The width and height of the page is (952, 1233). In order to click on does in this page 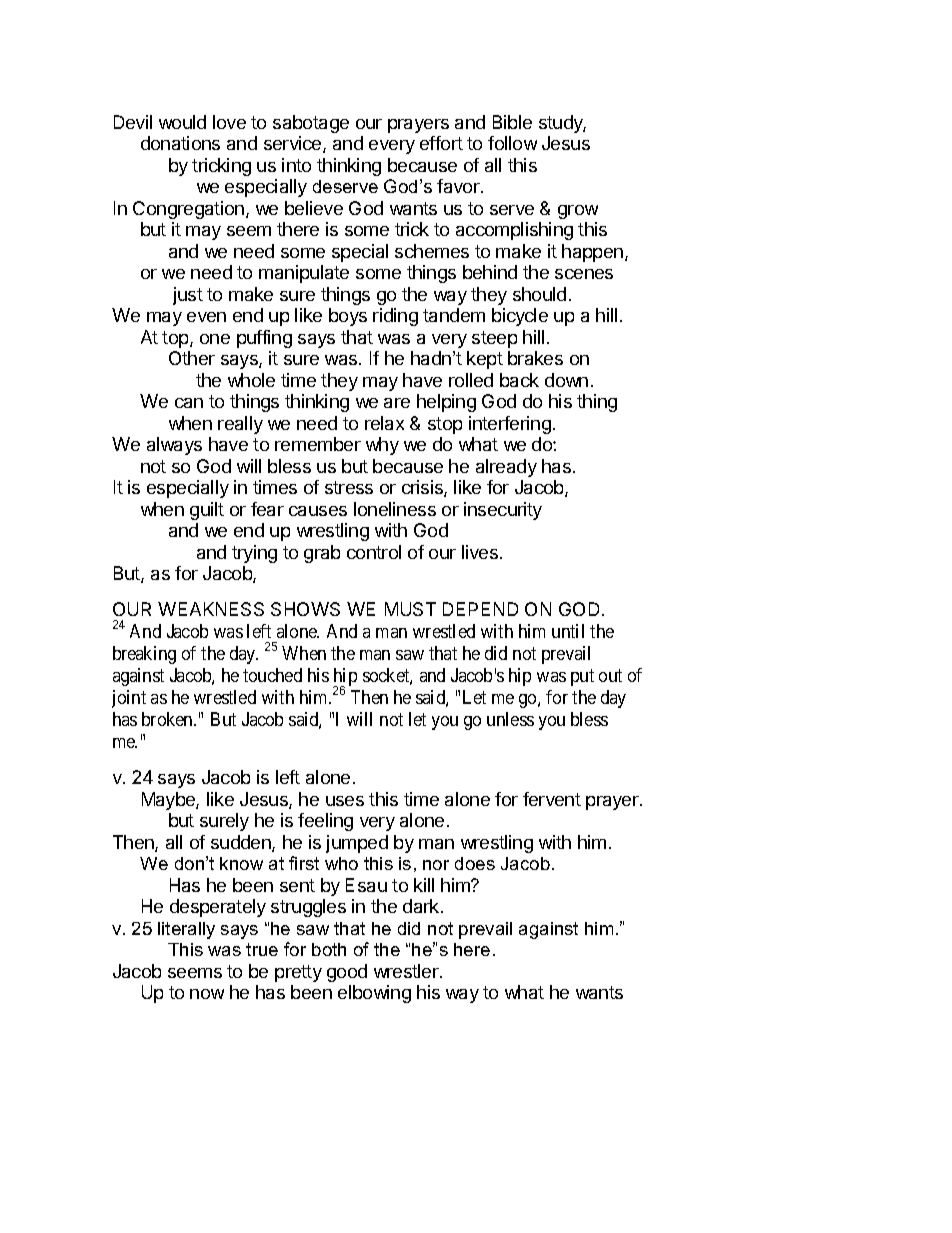, I will do `click(475, 863)`.
